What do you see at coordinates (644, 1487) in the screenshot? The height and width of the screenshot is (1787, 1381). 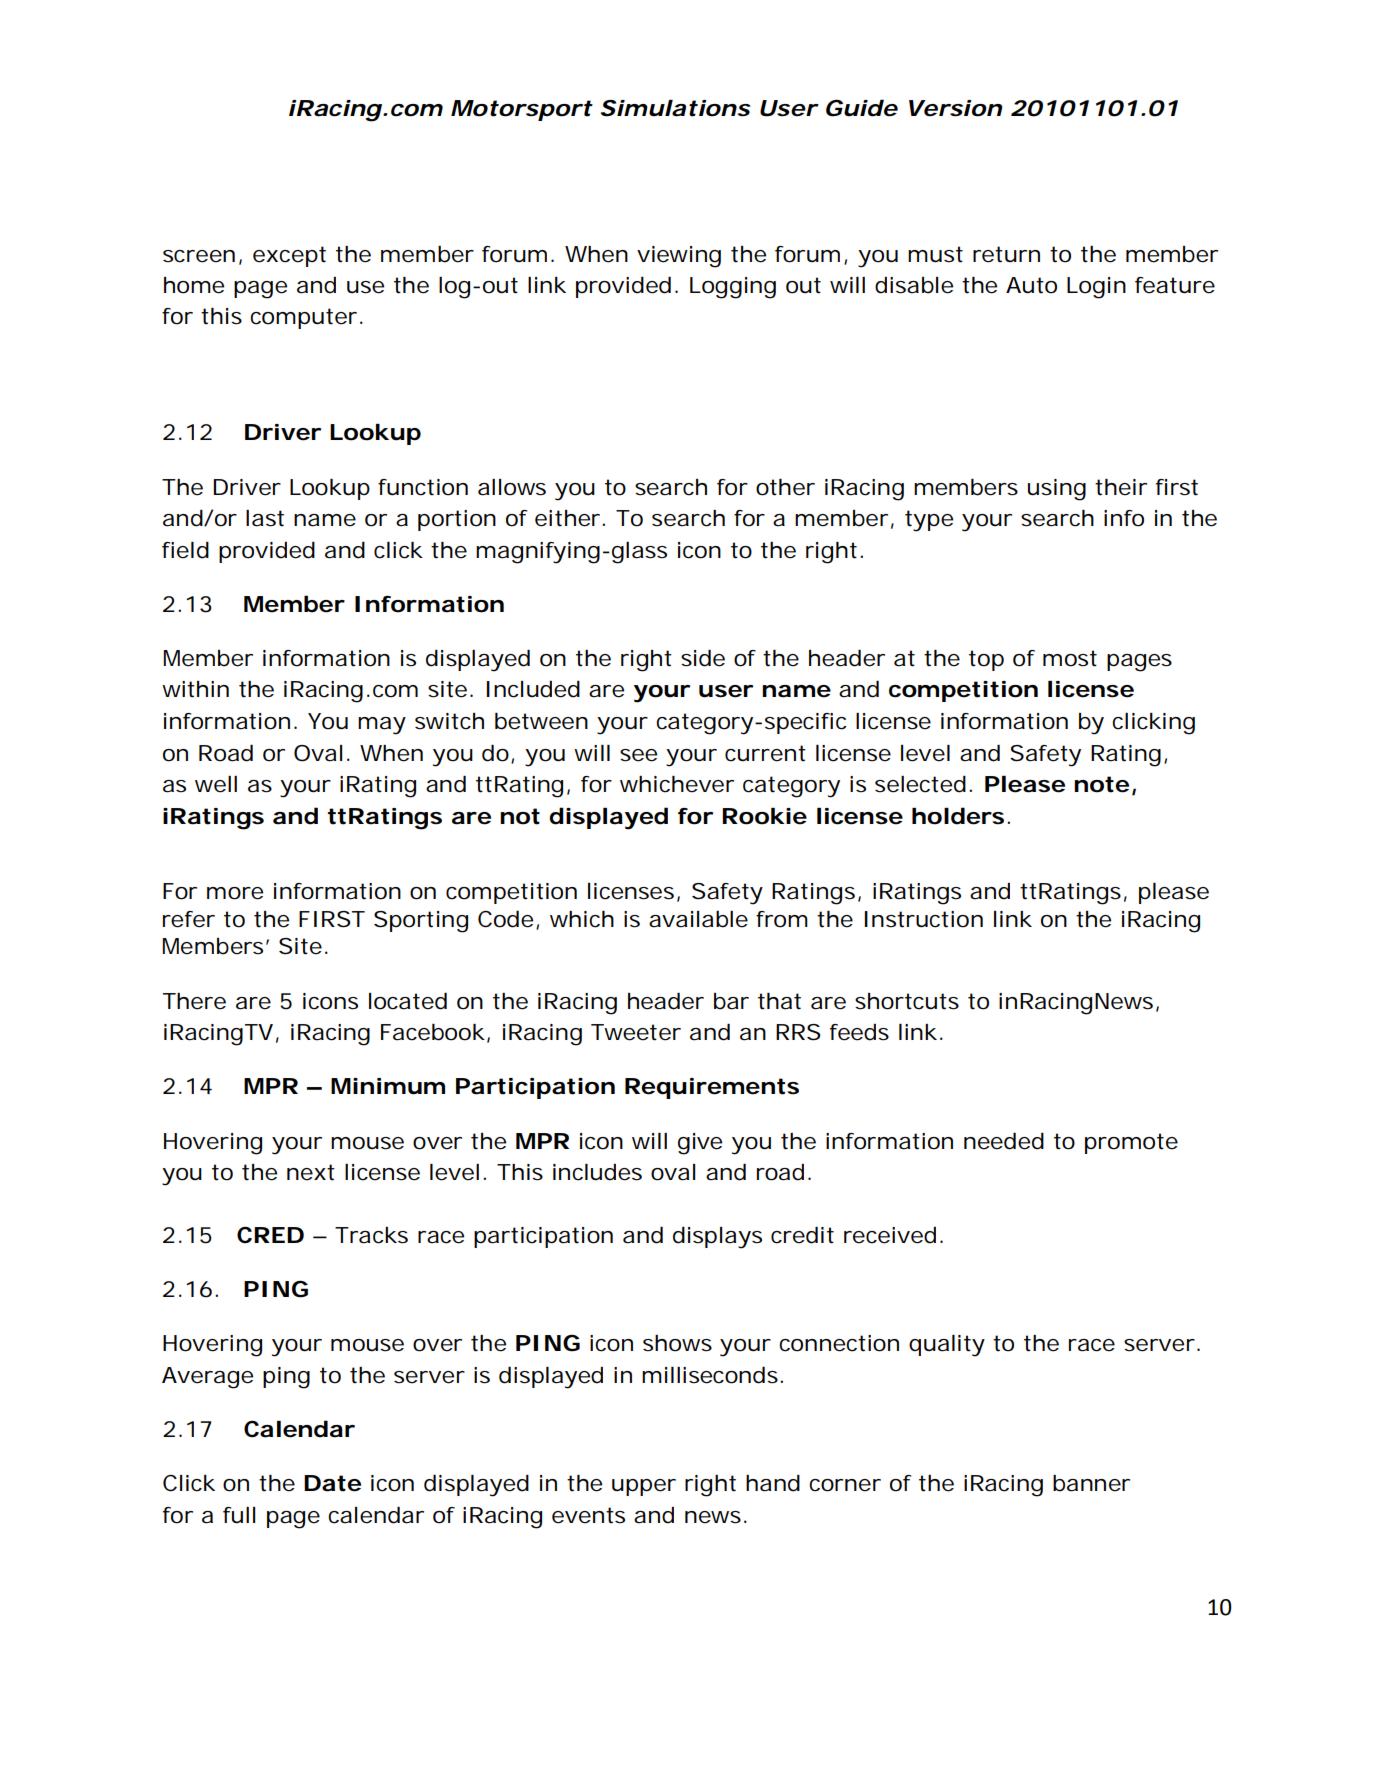 I see `upper` at bounding box center [644, 1487].
